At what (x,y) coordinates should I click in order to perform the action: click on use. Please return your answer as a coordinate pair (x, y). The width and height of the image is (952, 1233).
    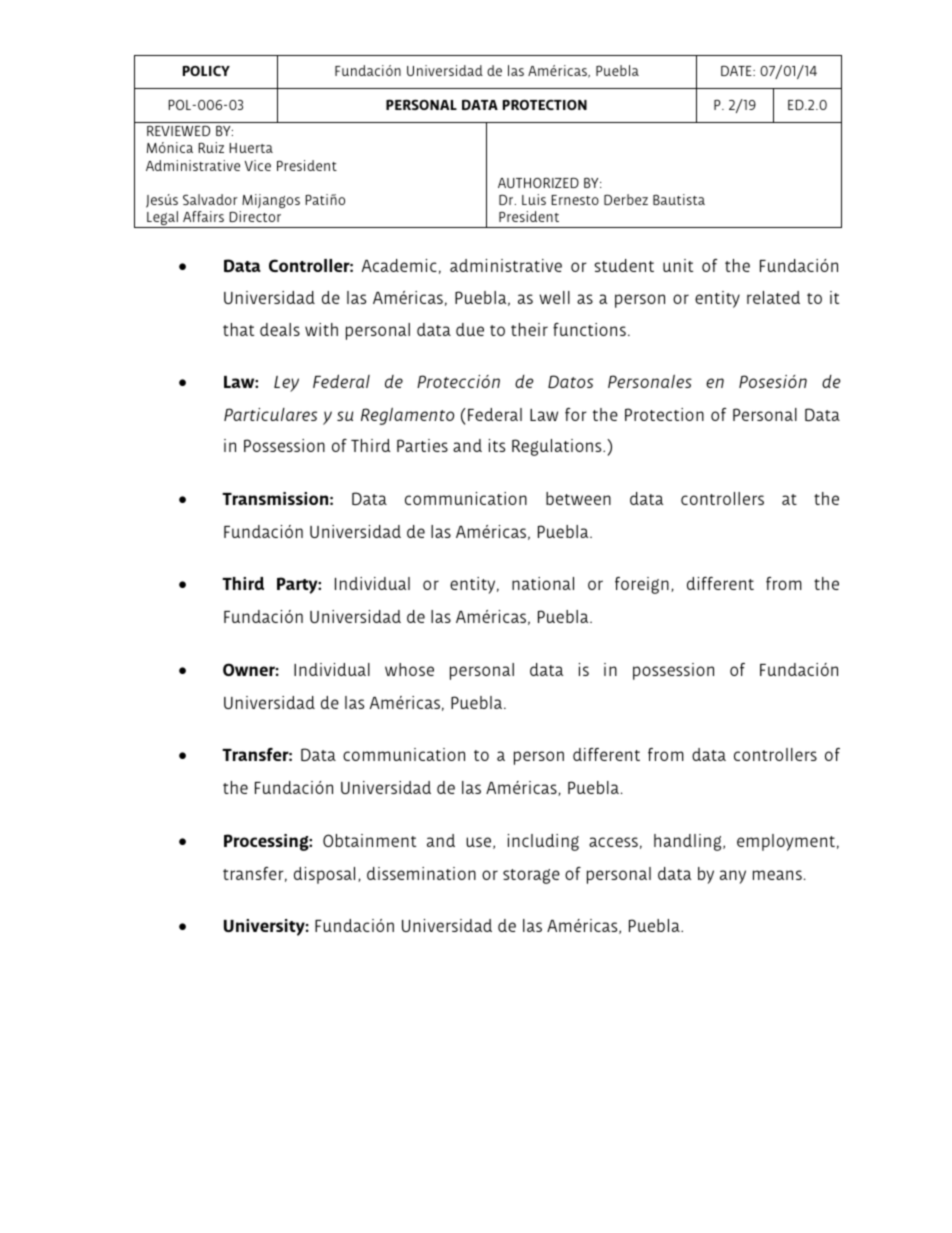
    Looking at the image, I should click on (480, 843).
